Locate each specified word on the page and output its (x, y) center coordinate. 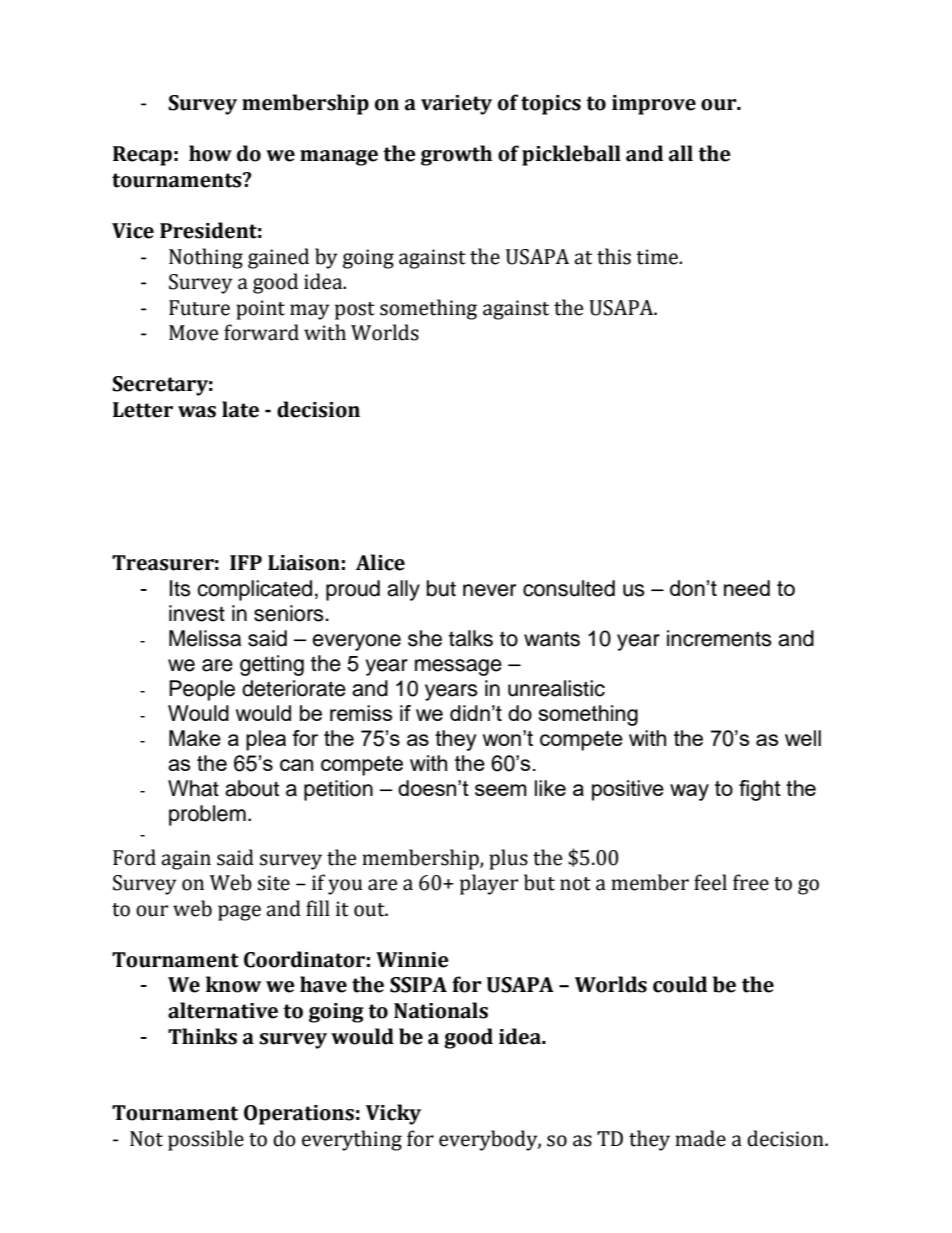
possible (206, 1140)
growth (456, 155)
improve (654, 105)
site (274, 883)
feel (710, 882)
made (700, 1138)
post (355, 311)
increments (719, 638)
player (489, 884)
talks (471, 638)
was (197, 412)
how (210, 153)
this (614, 256)
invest (197, 613)
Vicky (393, 1114)
